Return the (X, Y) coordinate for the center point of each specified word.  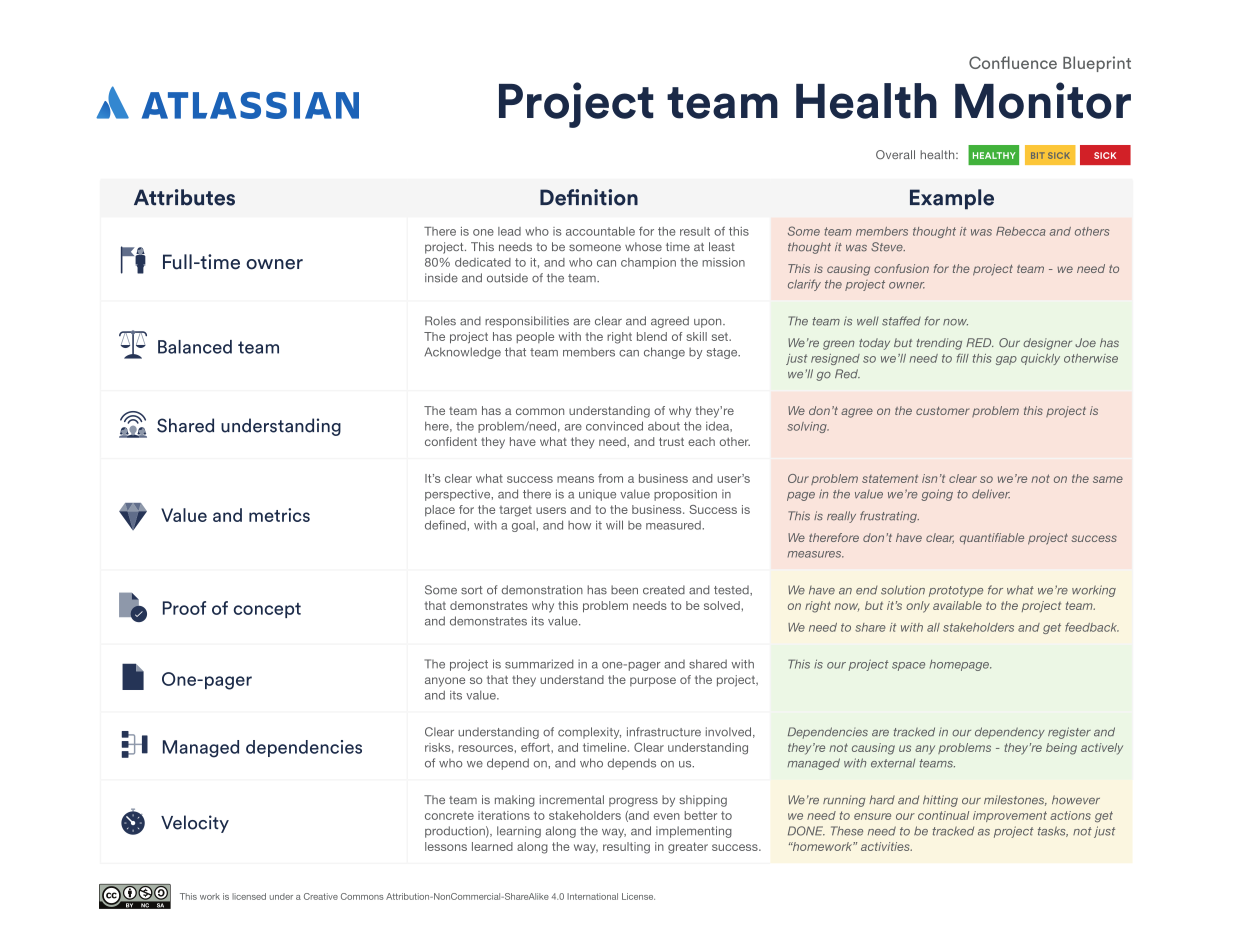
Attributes (184, 197)
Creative (321, 896)
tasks (1053, 831)
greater (688, 848)
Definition (589, 197)
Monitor (1043, 100)
